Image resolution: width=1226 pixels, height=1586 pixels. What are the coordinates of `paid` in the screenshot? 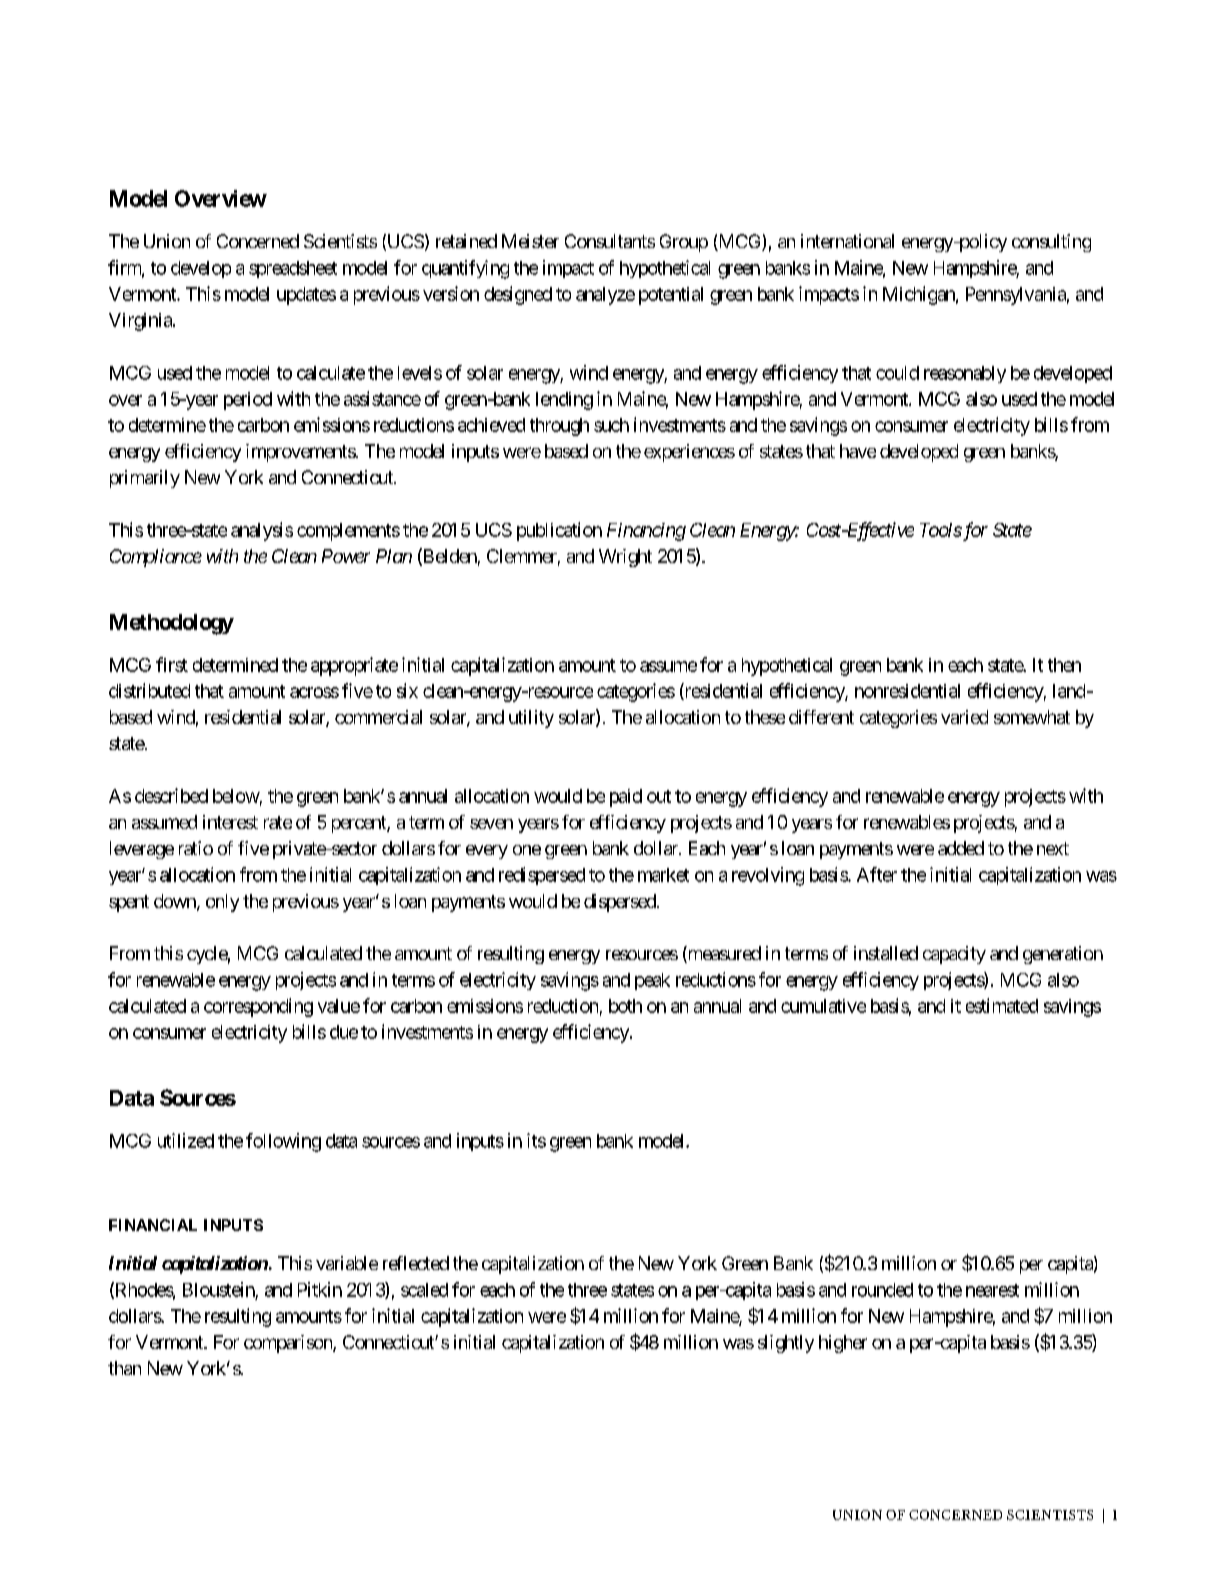 It's located at (626, 798).
